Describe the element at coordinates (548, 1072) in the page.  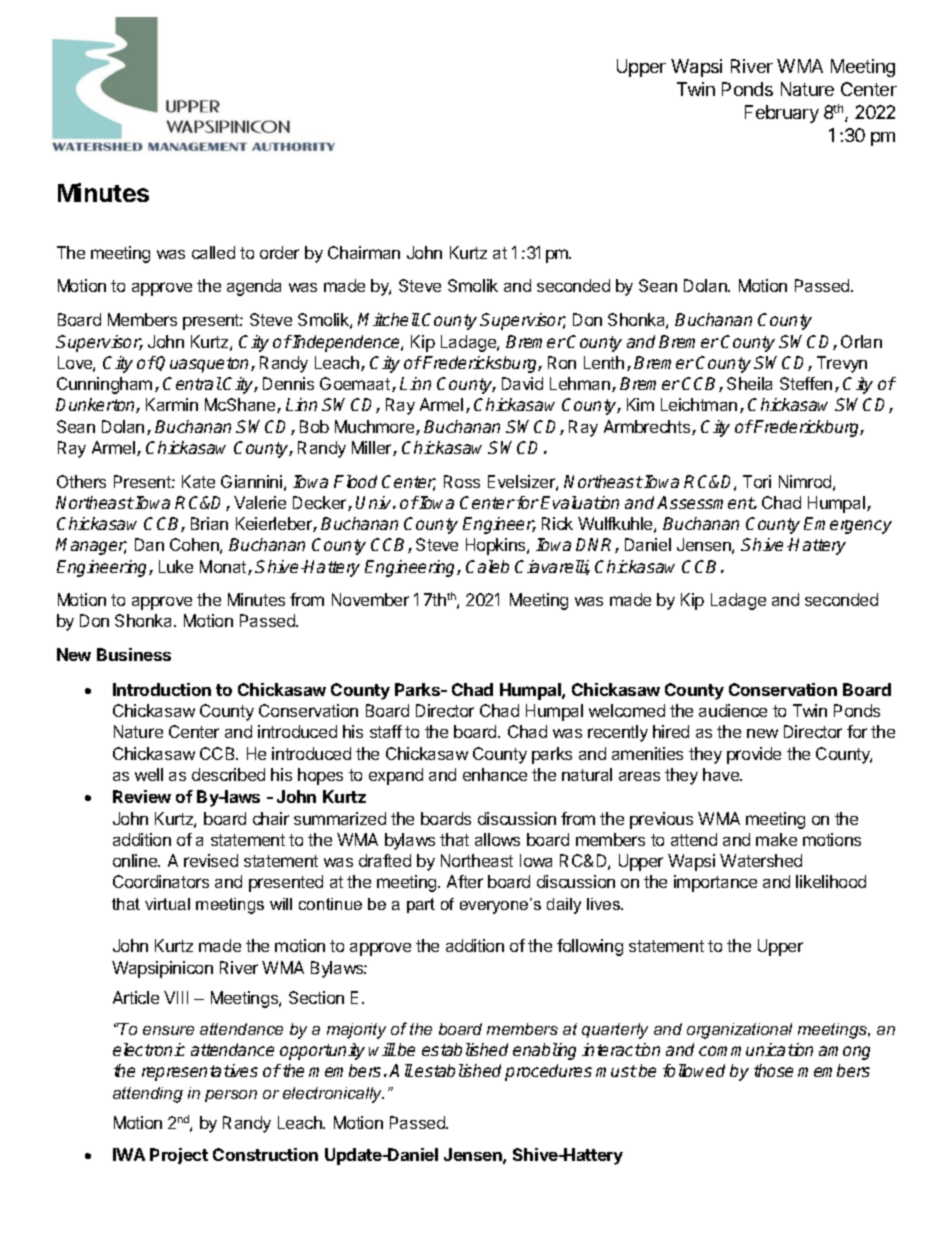
I see `procedures` at that location.
